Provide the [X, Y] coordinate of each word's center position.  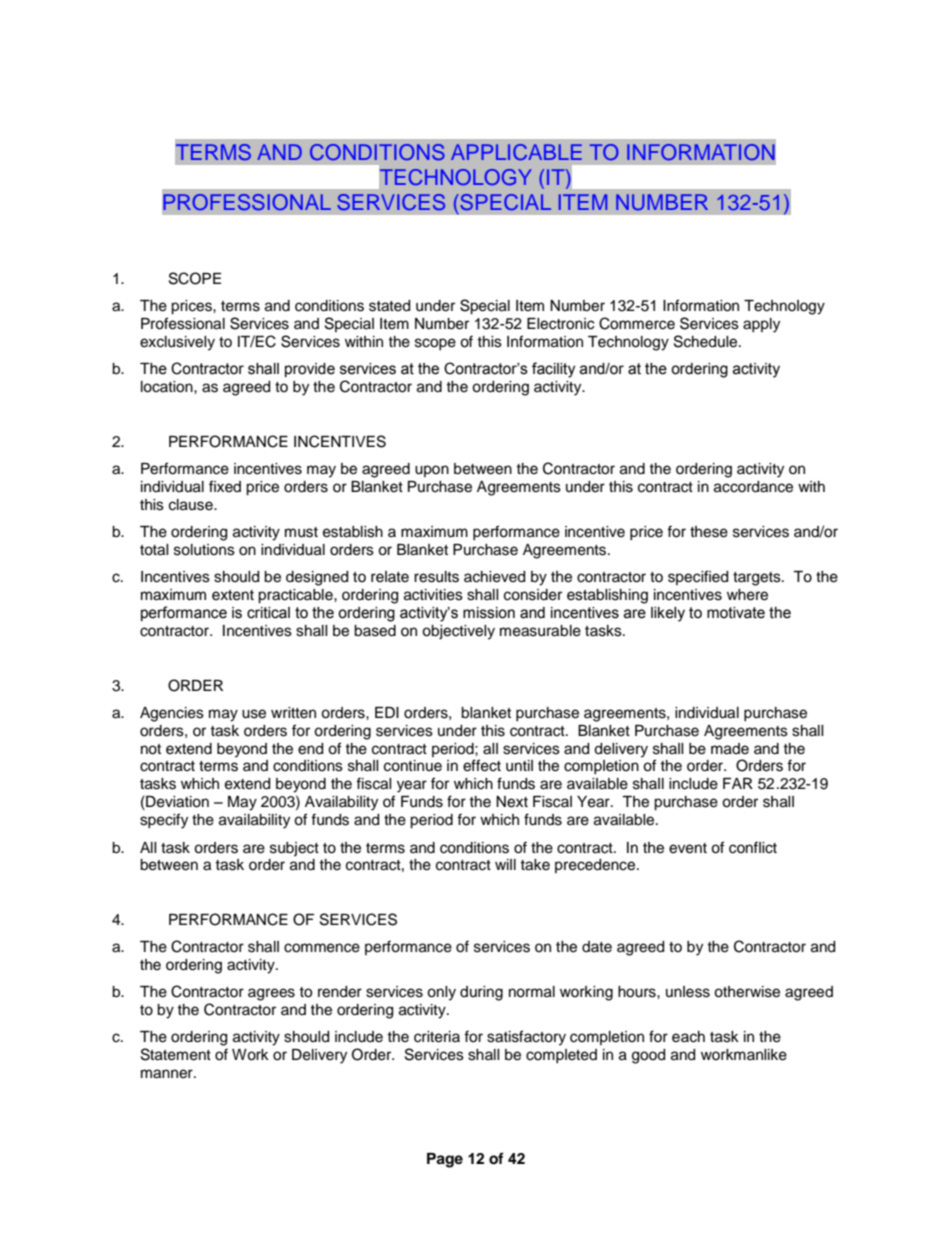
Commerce [637, 323]
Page [445, 1160]
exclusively [177, 343]
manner [168, 1074]
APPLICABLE [516, 152]
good [648, 1056]
